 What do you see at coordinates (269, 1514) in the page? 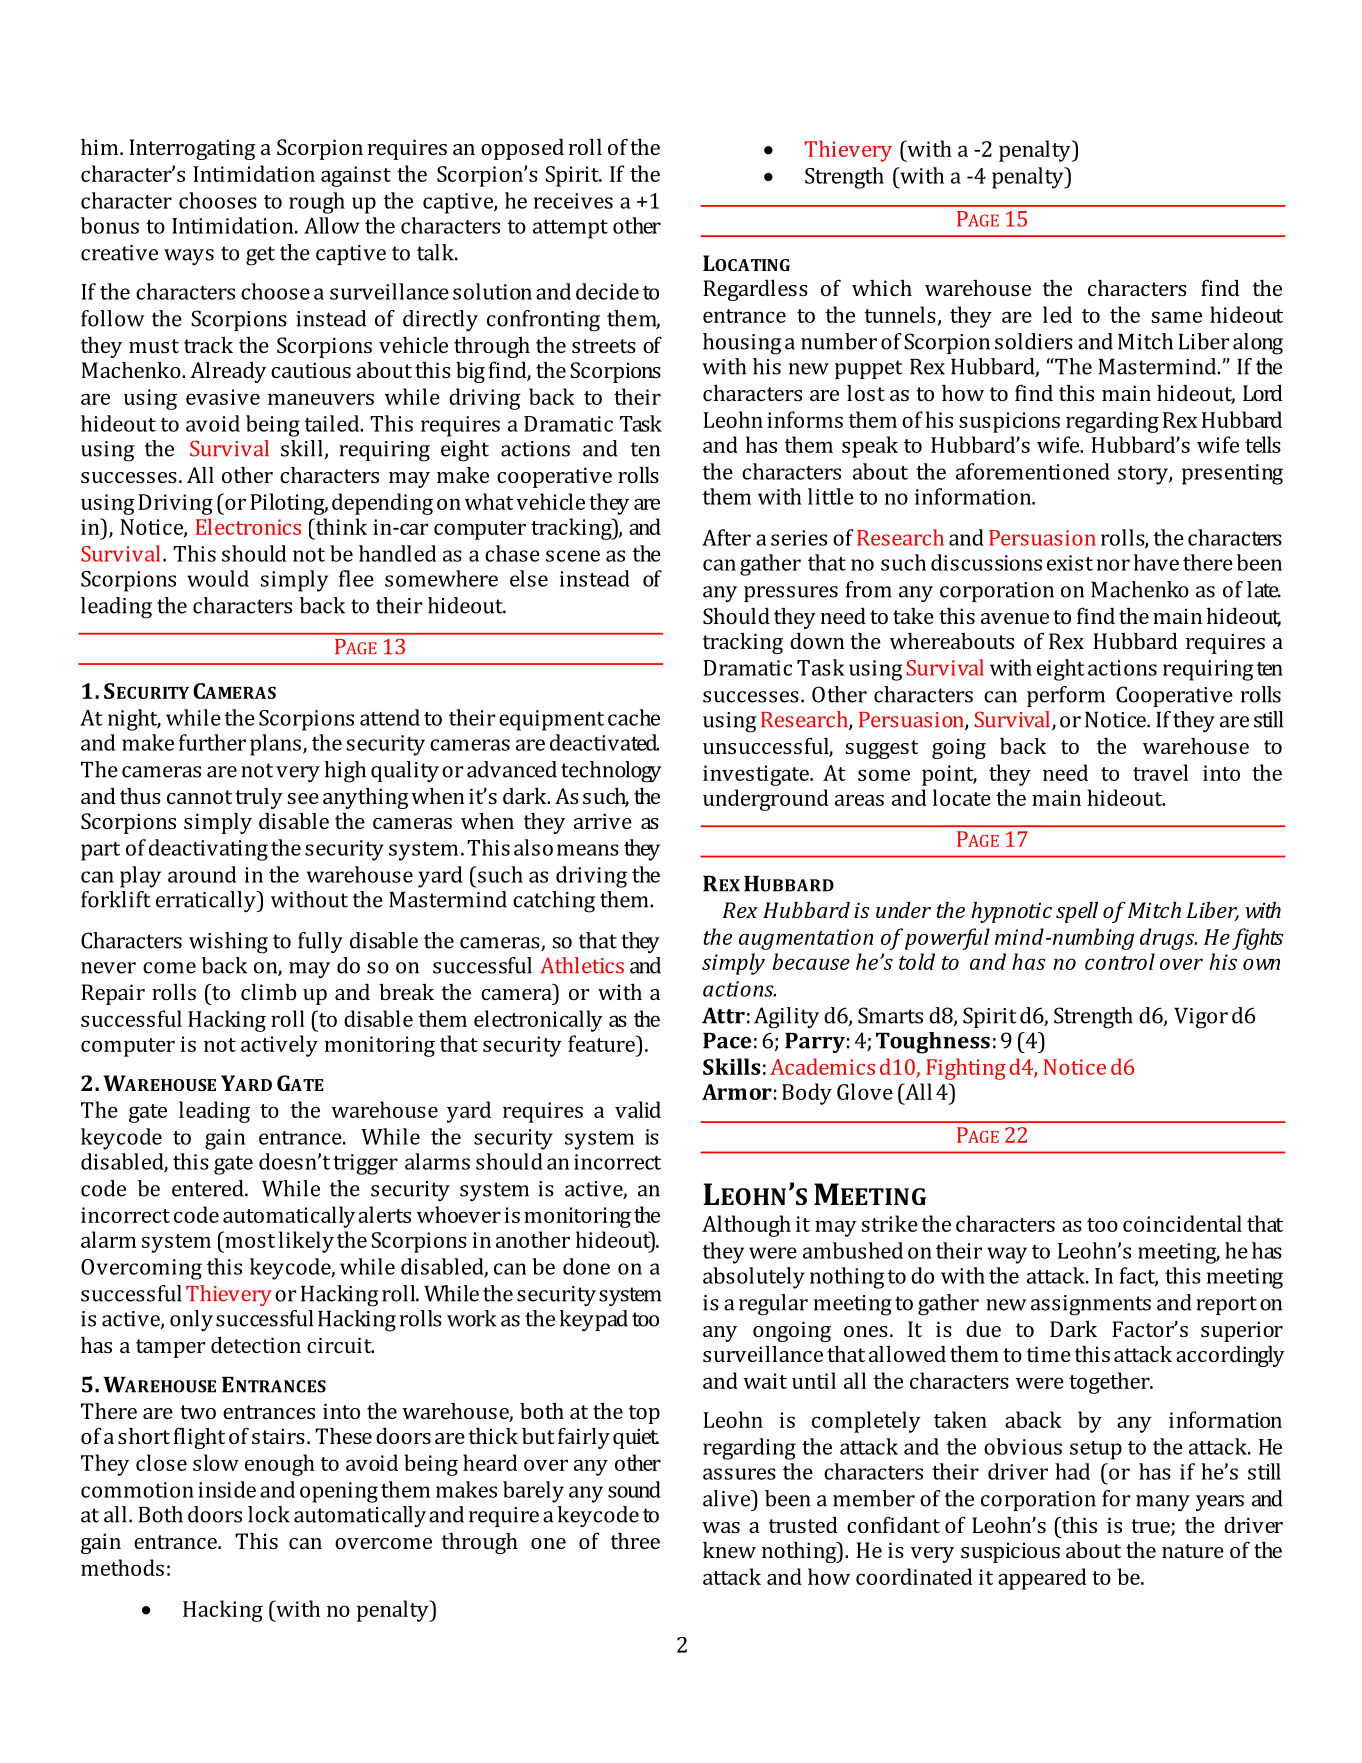
I see `lock` at bounding box center [269, 1514].
